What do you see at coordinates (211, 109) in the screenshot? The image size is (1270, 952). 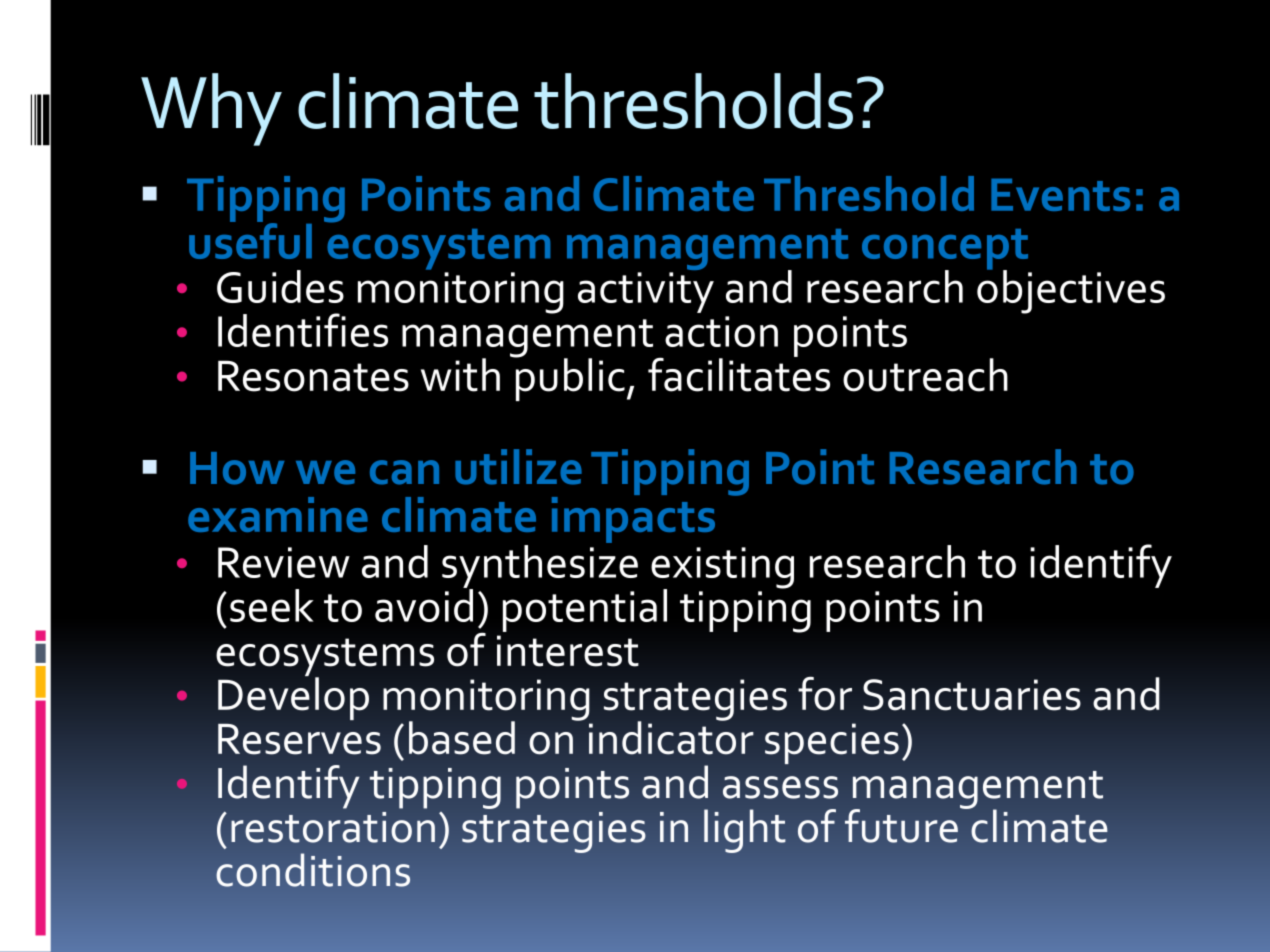 I see `Why` at bounding box center [211, 109].
